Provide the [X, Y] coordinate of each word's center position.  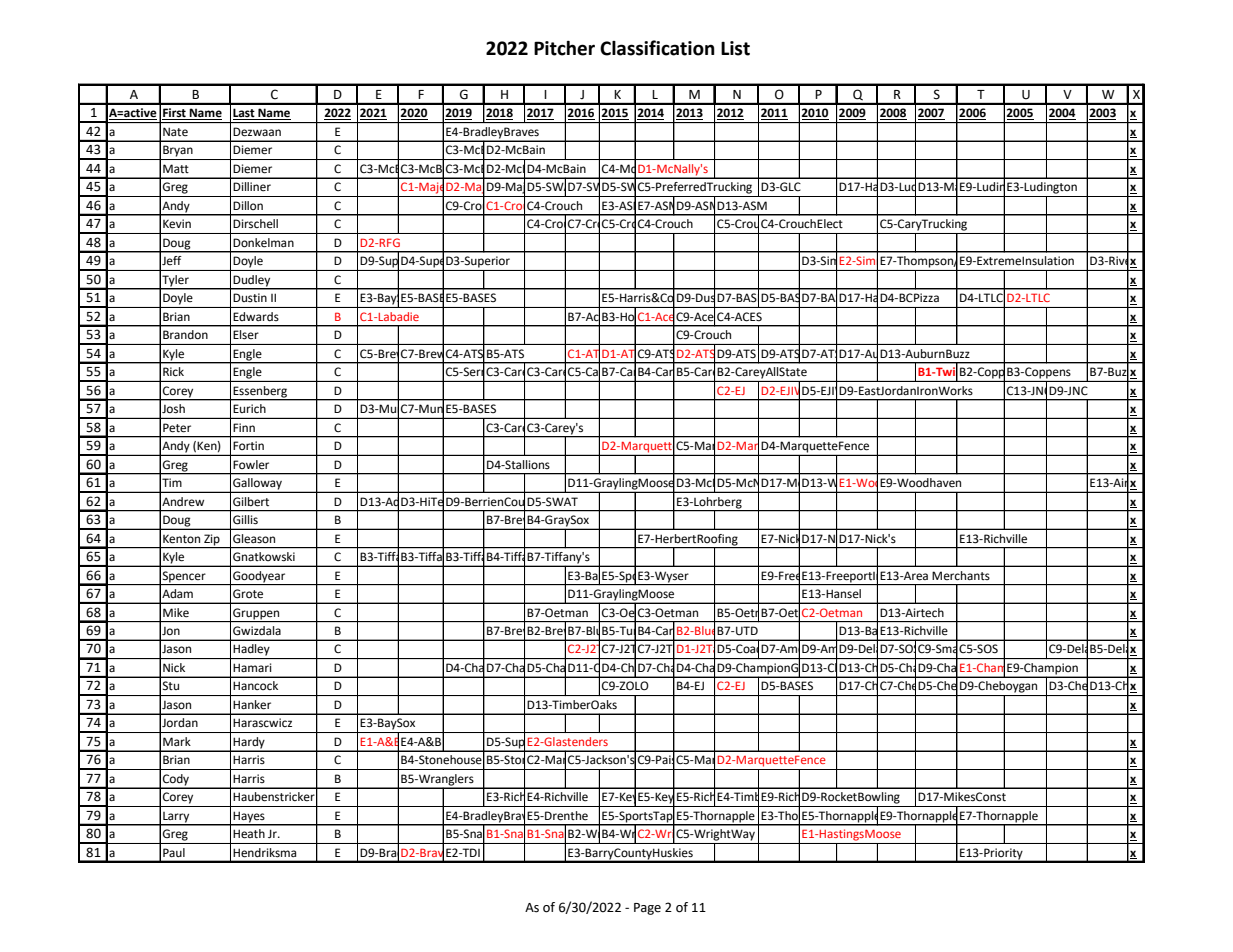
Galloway [257, 484]
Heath [249, 833]
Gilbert [251, 502]
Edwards [256, 316]
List [735, 48]
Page [647, 909]
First [175, 114]
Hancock [255, 685]
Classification [657, 48]
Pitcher [564, 48]
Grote [248, 593]
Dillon [248, 205]
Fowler [251, 464]
